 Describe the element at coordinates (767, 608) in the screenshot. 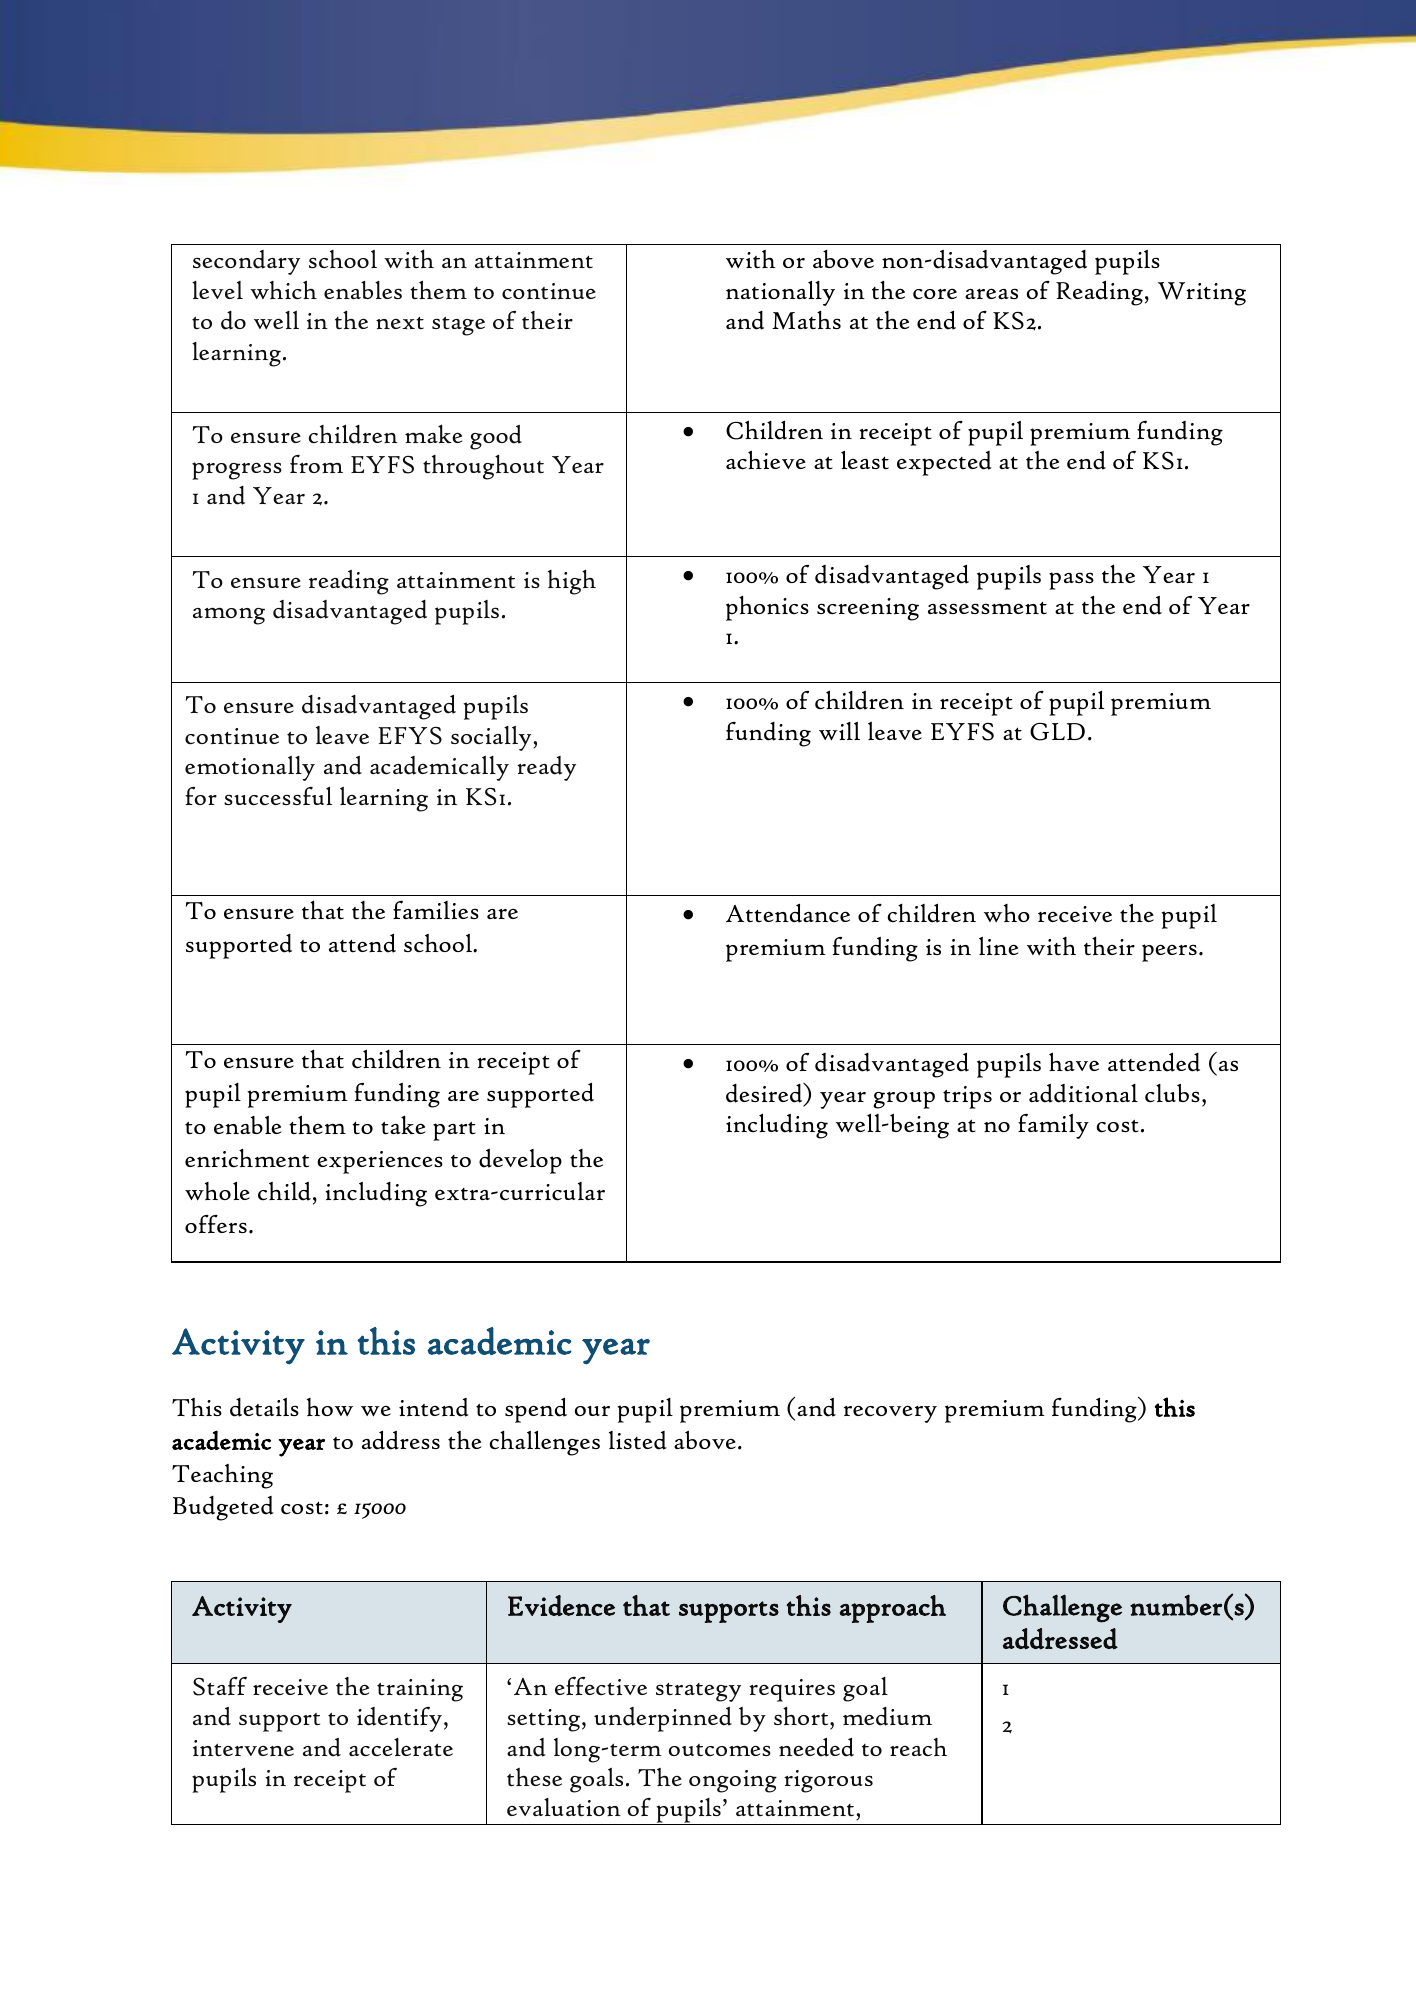

I see `phonics` at that location.
